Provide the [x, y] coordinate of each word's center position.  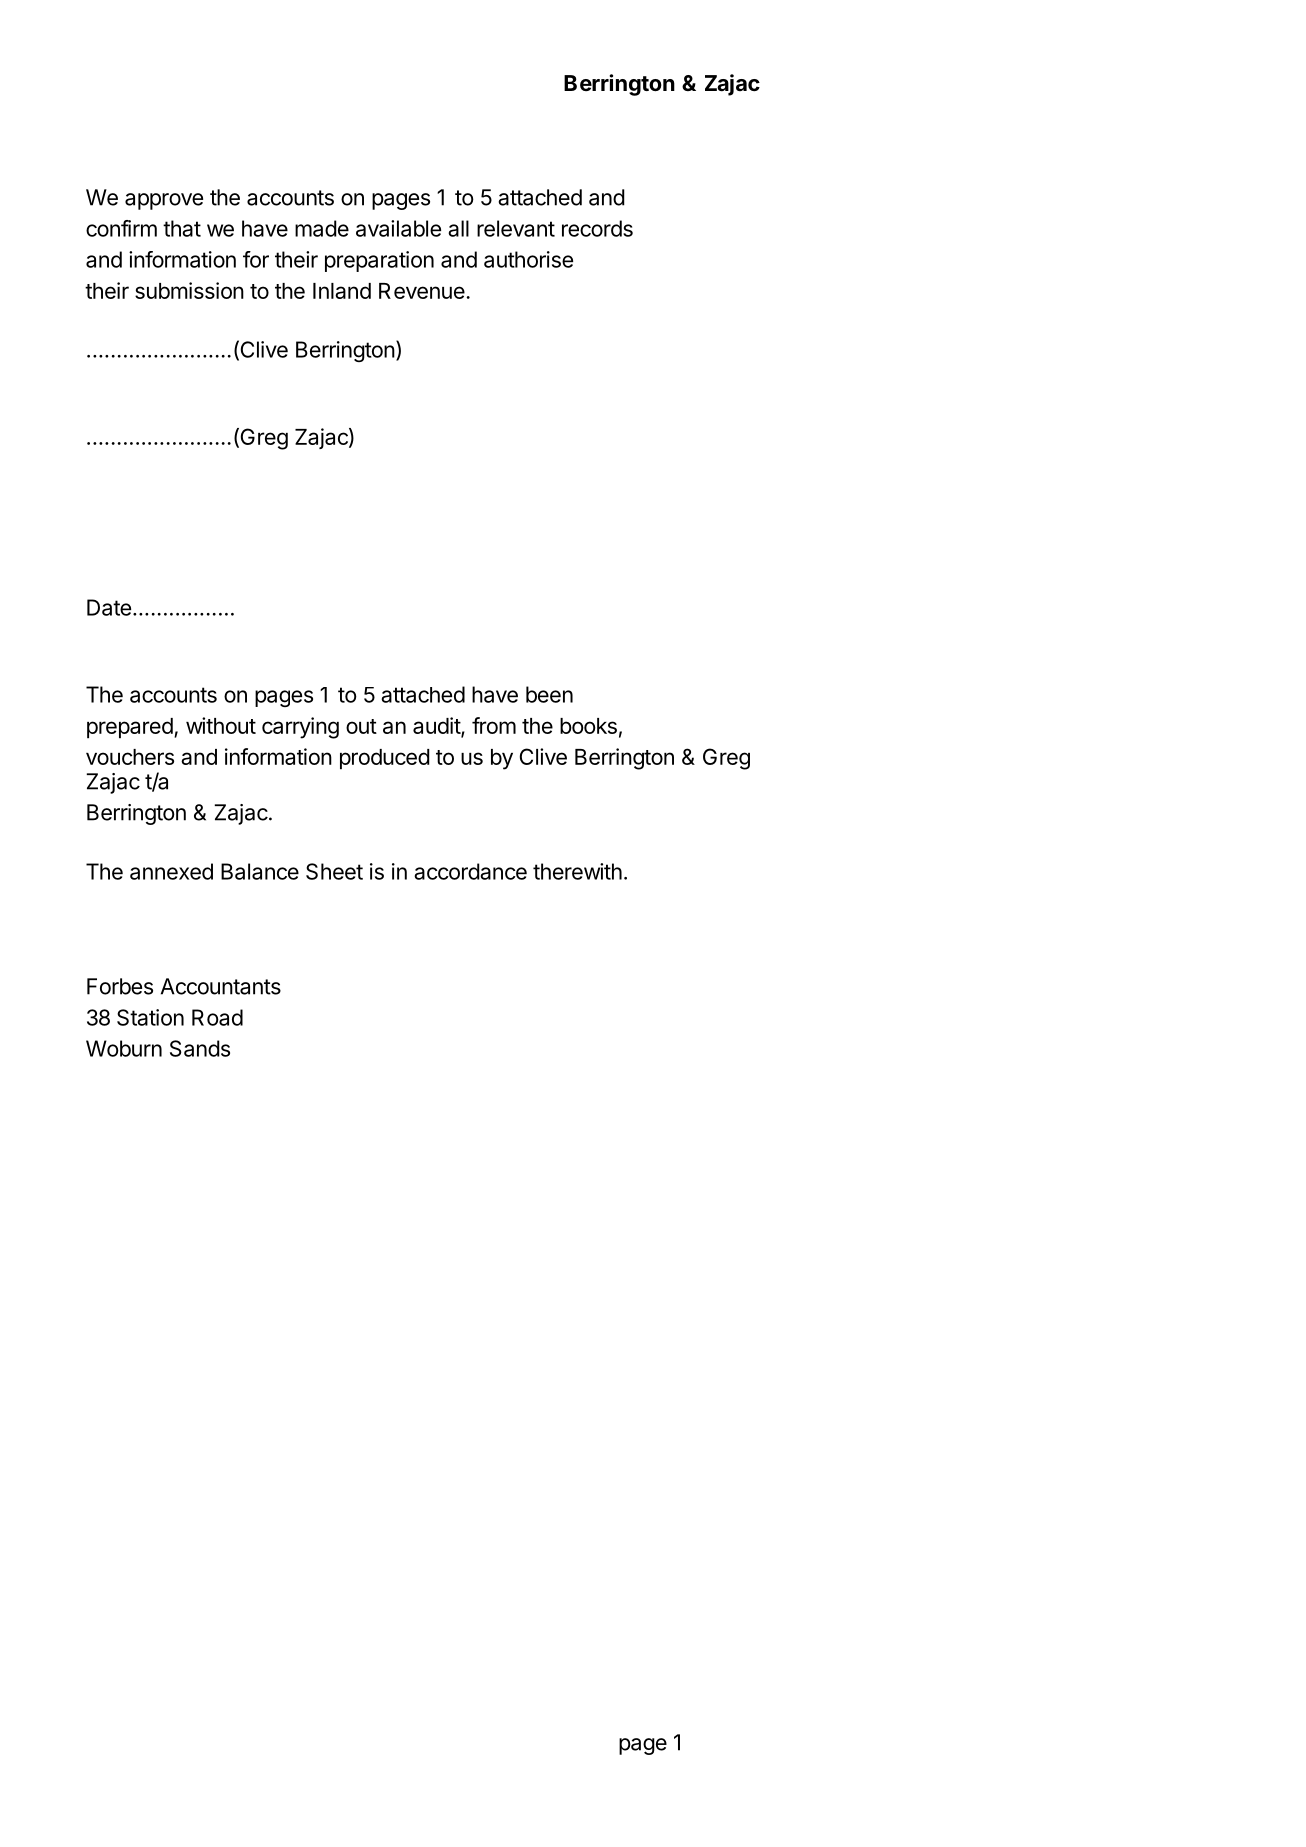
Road [217, 1017]
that [182, 228]
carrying [300, 728]
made [322, 228]
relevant [516, 228]
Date [109, 607]
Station [150, 1017]
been [549, 694]
